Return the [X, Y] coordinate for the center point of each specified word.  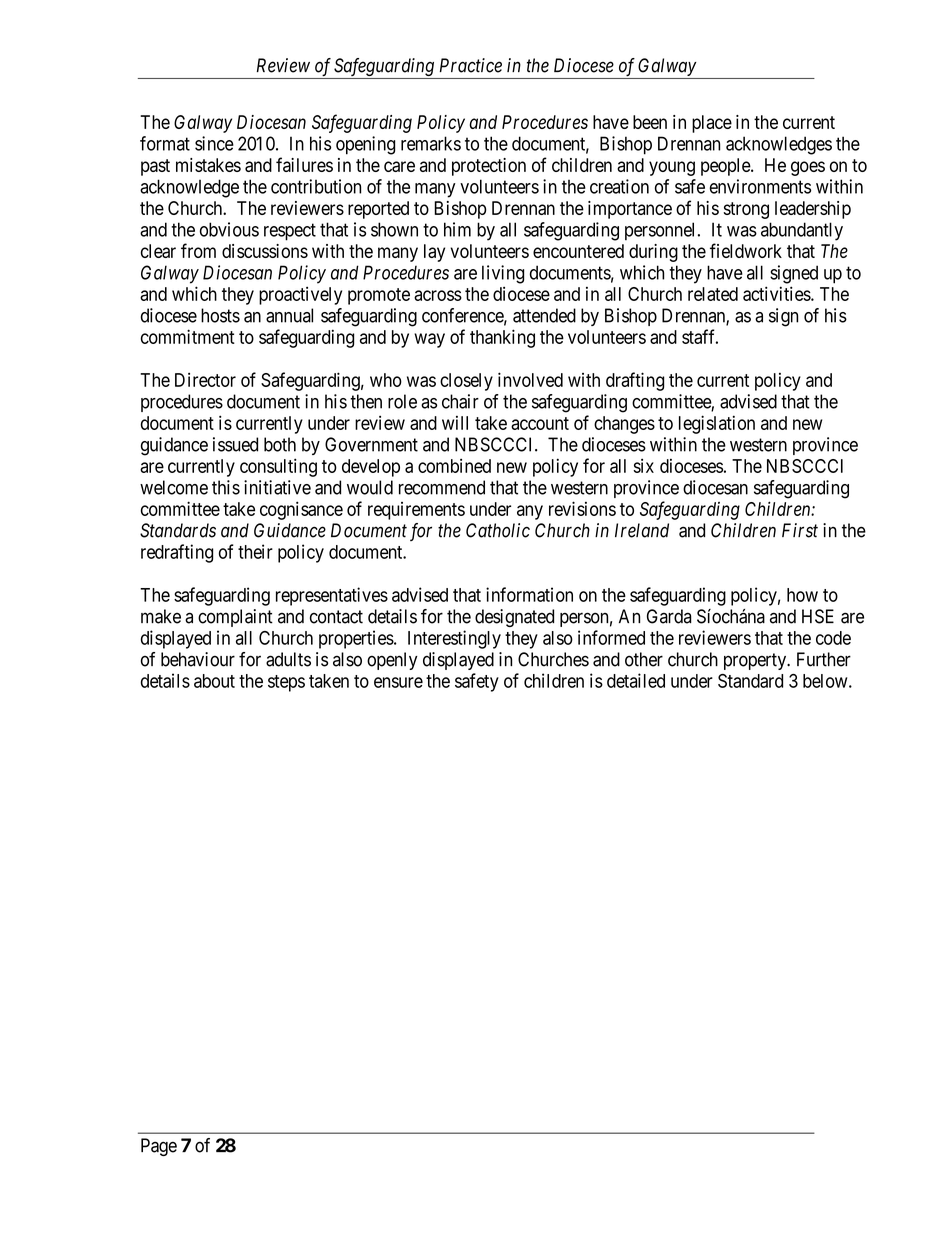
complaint [235, 618]
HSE [818, 616]
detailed [636, 680]
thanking [502, 338]
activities [777, 293]
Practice [471, 65]
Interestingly [454, 639]
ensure [398, 682]
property [756, 661]
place [712, 124]
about [214, 681]
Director [205, 380]
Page [159, 1147]
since [214, 143]
